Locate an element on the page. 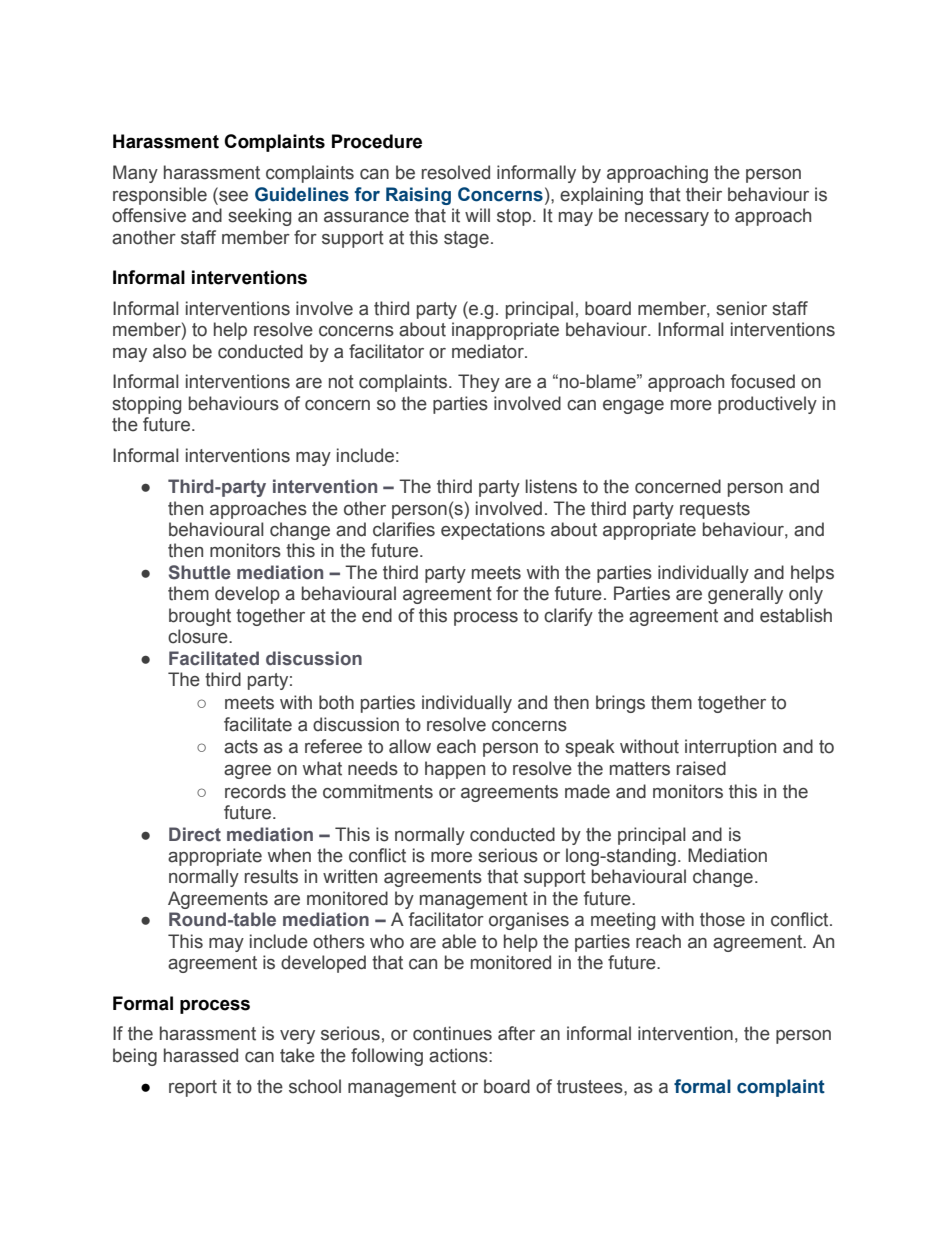 This image has height=1233, width=952. harassed is located at coordinates (201, 1055).
